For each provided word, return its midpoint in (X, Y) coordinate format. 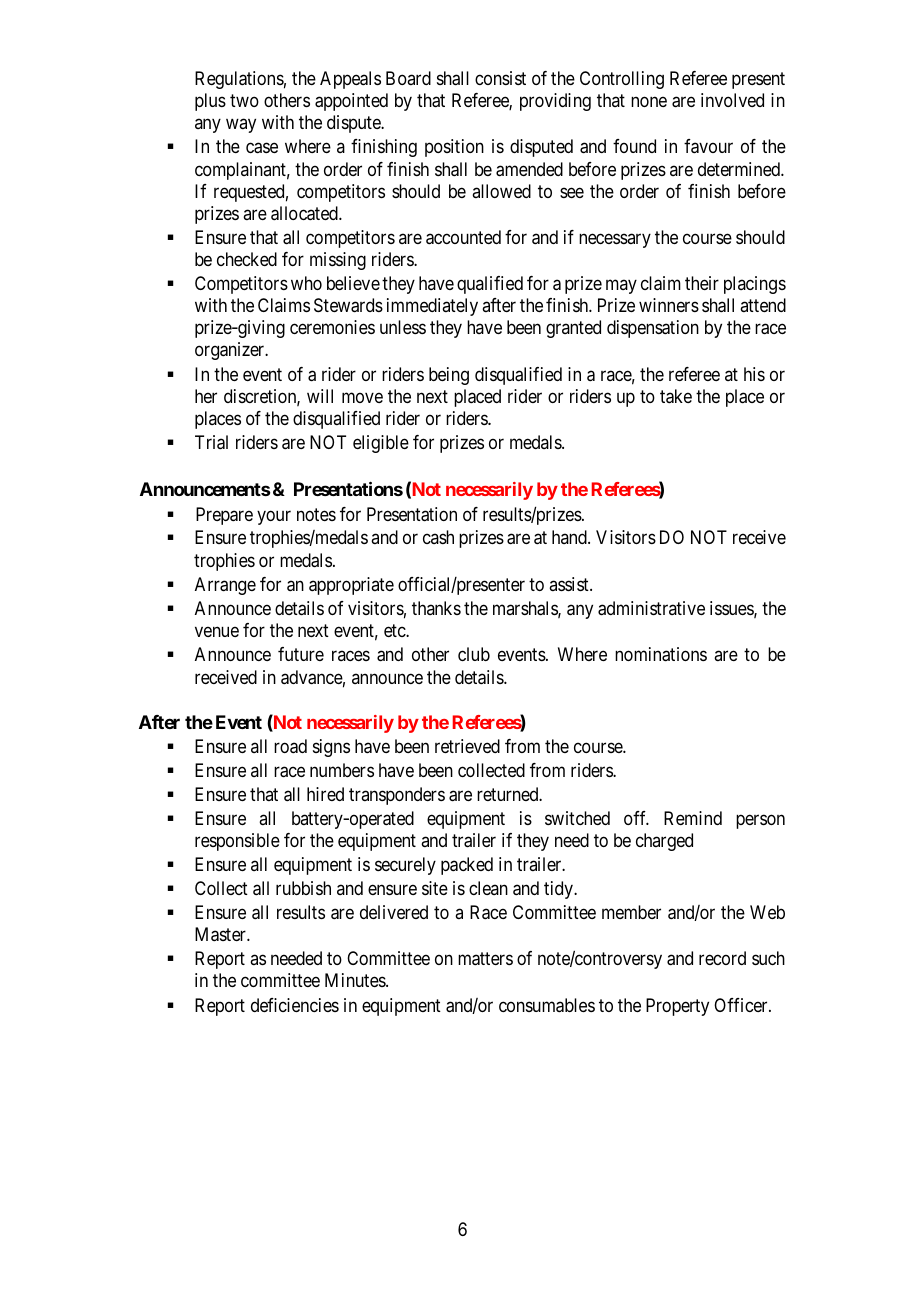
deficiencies (295, 1005)
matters (485, 959)
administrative (651, 608)
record (722, 958)
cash (438, 537)
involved (732, 100)
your (274, 517)
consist (500, 78)
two (244, 100)
